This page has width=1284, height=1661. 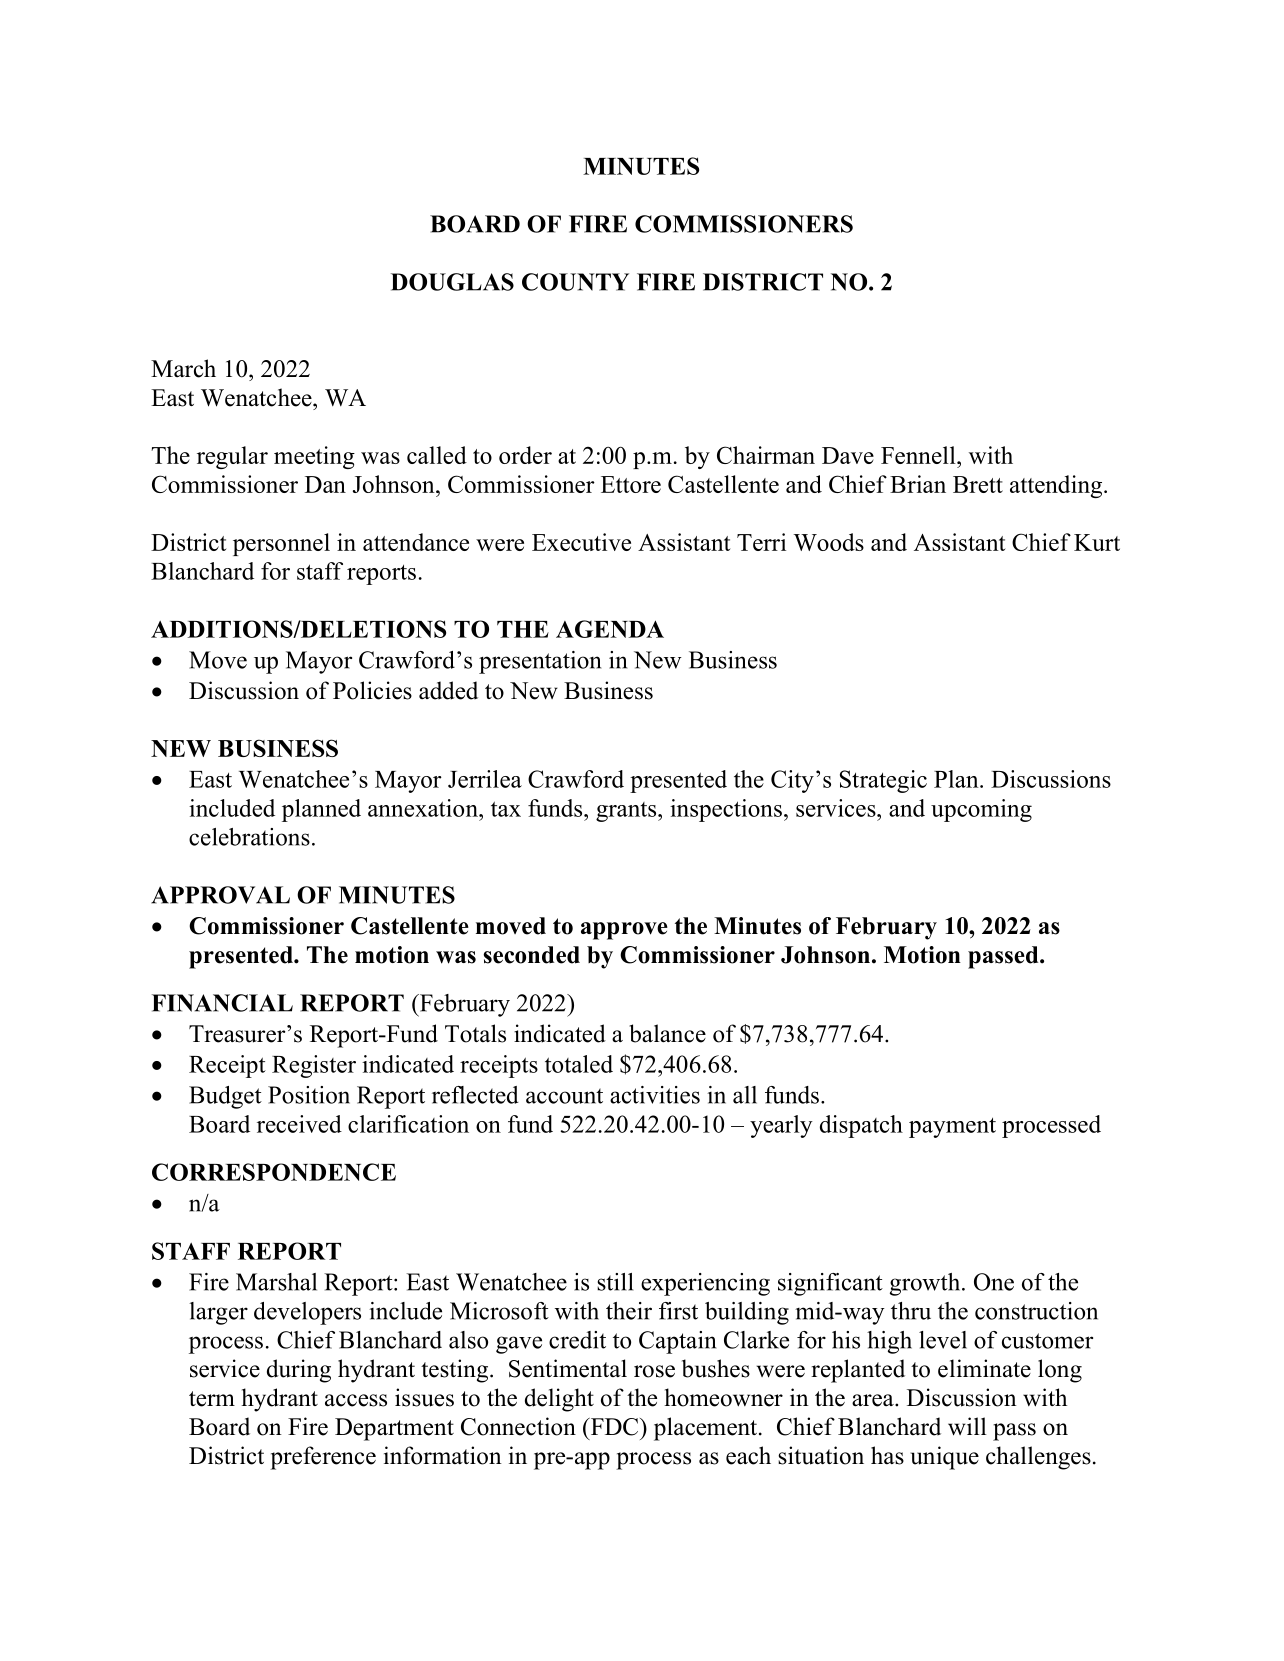 I want to click on personnel, so click(x=281, y=544).
